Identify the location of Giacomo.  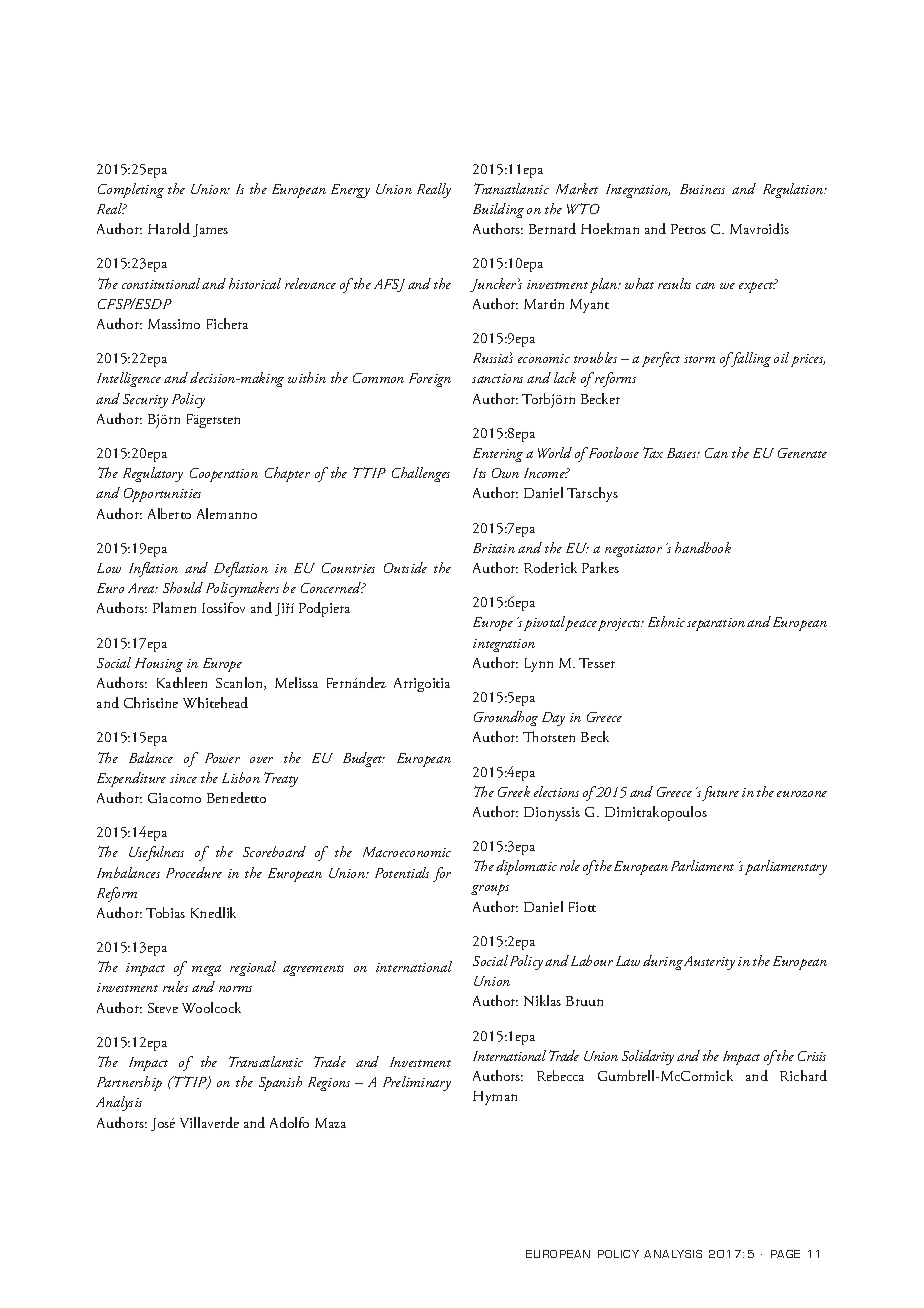
(174, 798).
